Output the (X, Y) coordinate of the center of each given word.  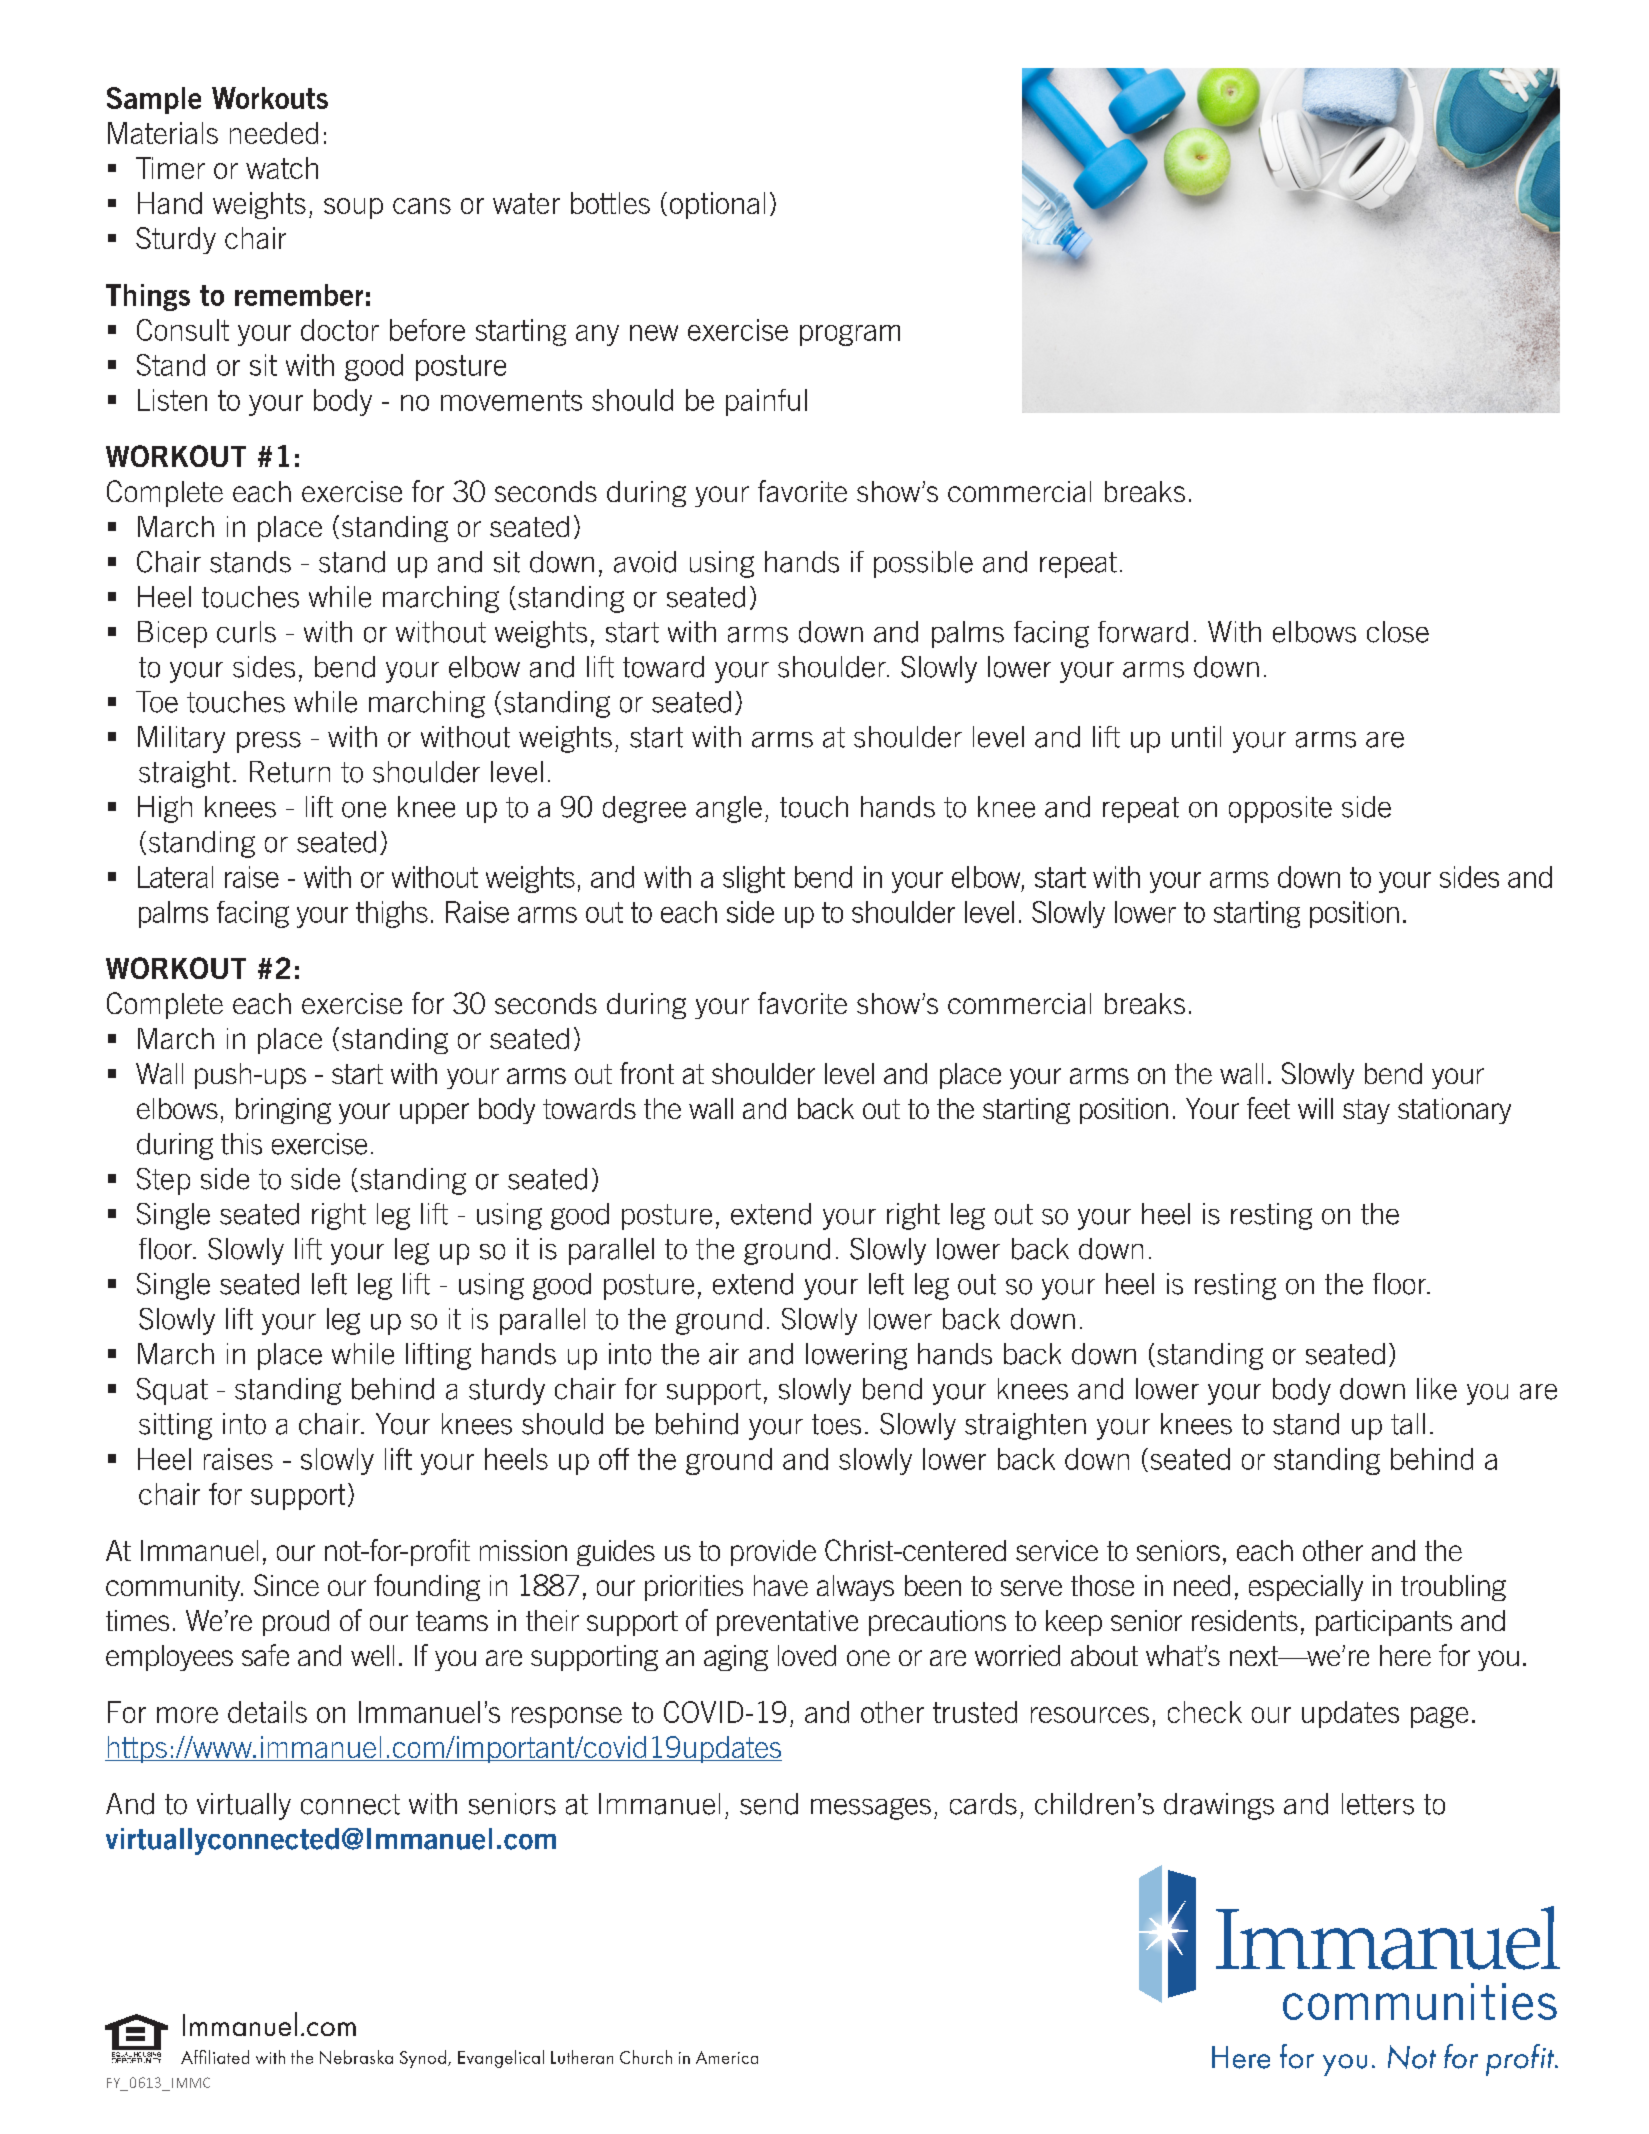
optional (717, 205)
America (727, 2057)
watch (282, 168)
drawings (1219, 1806)
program (850, 335)
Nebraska (356, 2057)
